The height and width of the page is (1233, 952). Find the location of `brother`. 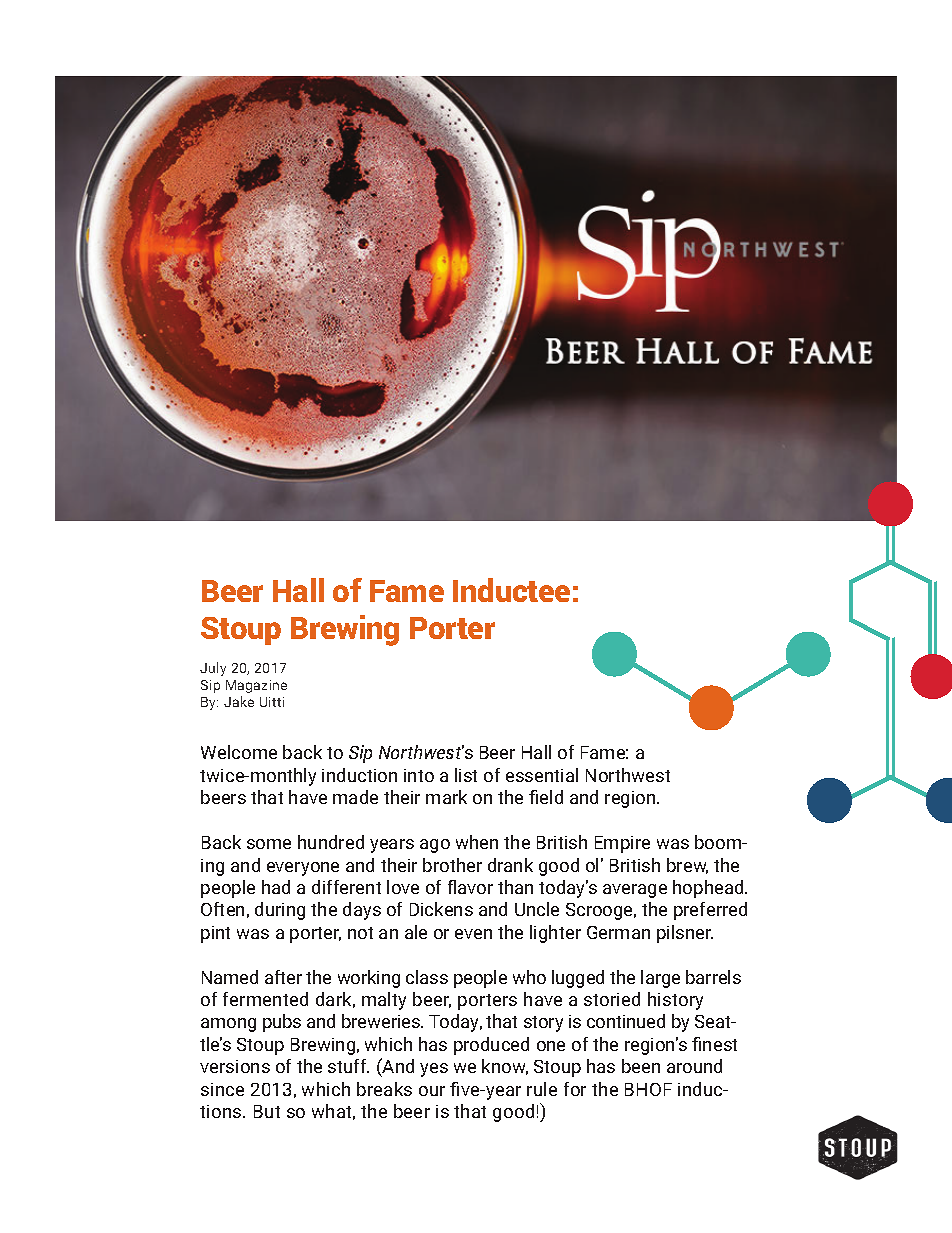

brother is located at coordinates (452, 865).
